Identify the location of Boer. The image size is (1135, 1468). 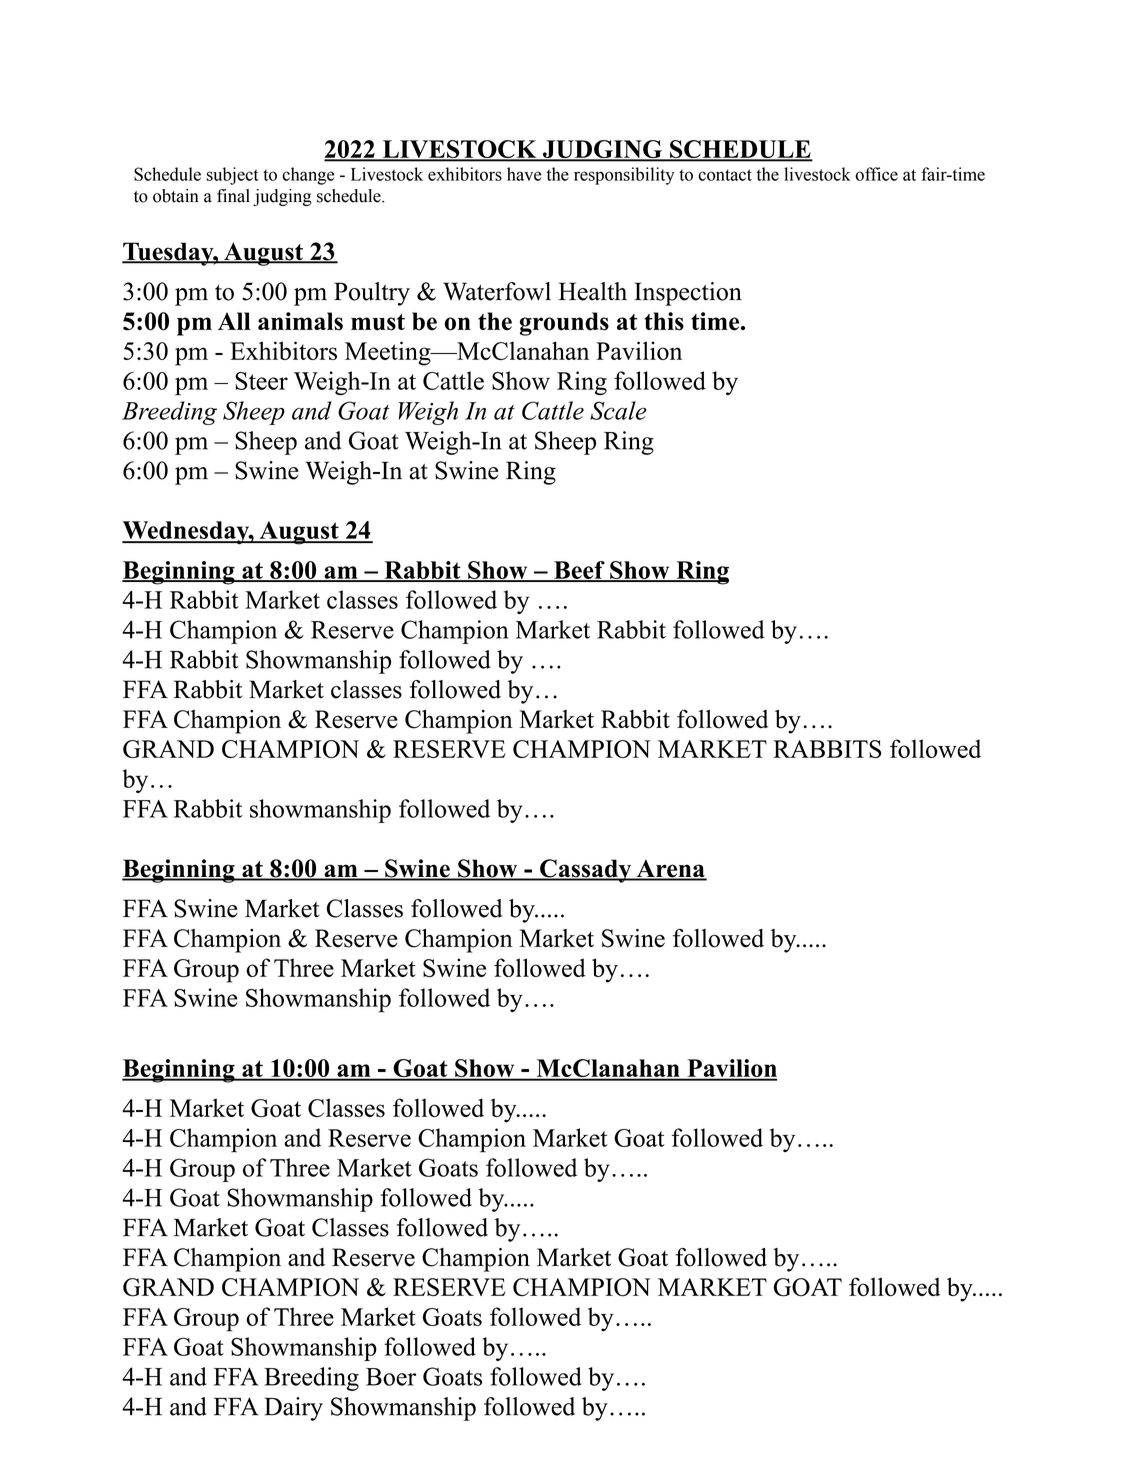
(391, 1377).
